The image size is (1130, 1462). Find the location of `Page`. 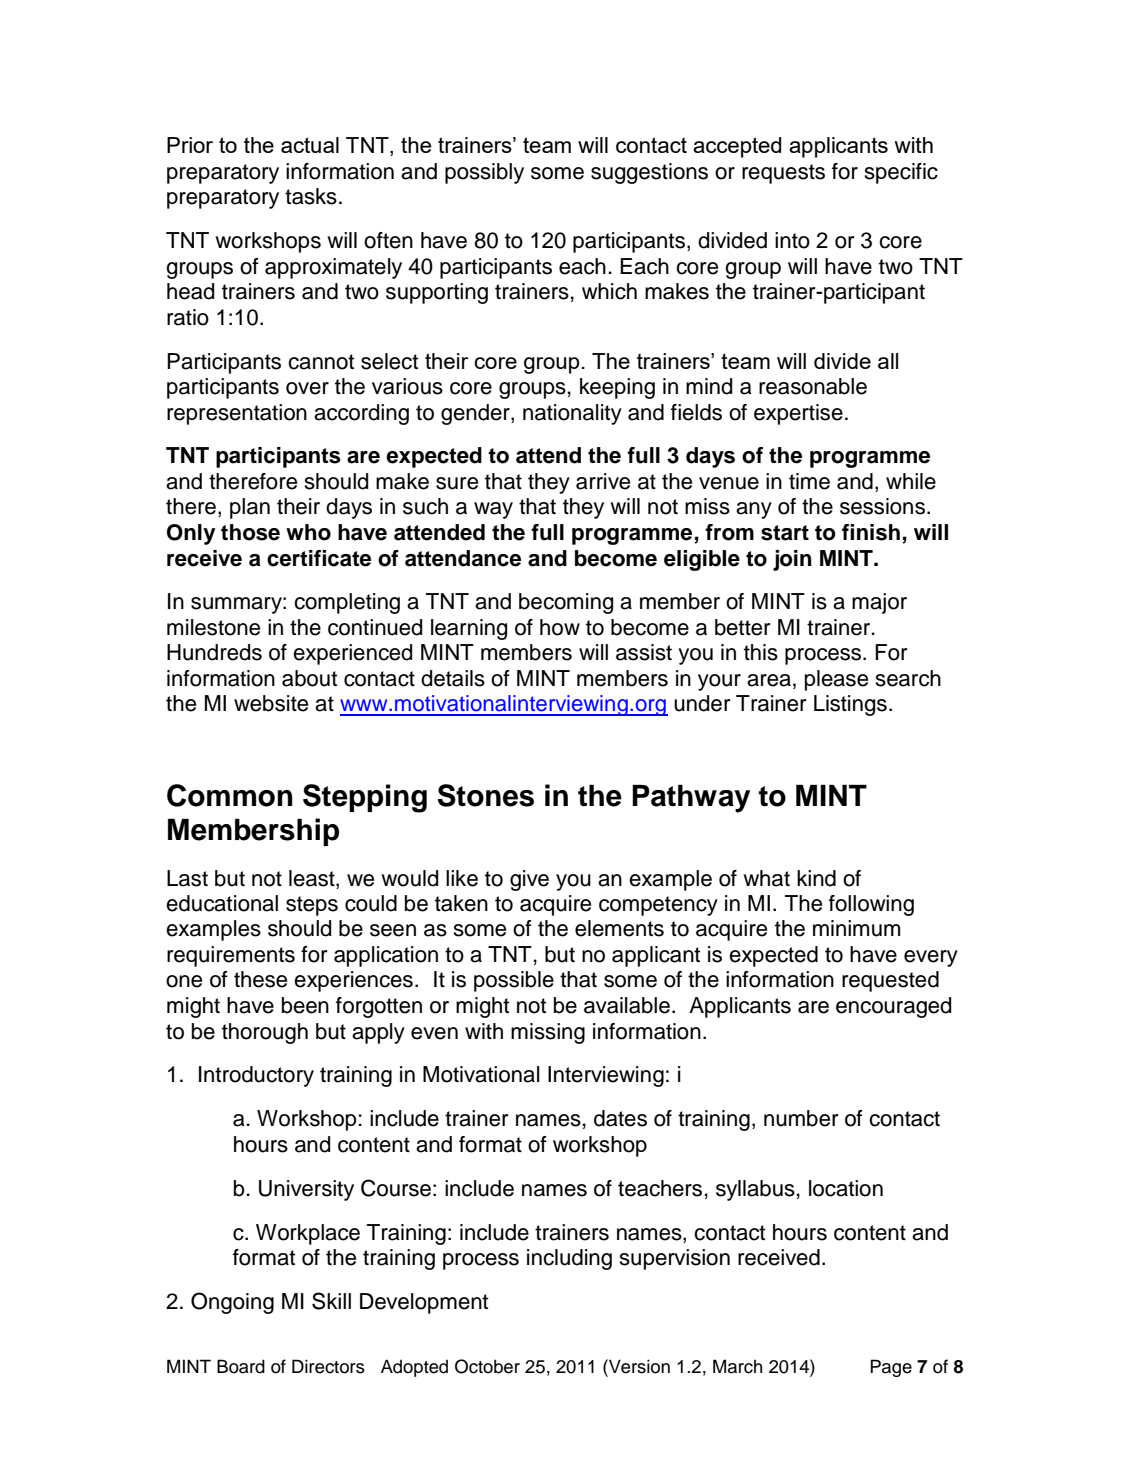

Page is located at coordinates (891, 1368).
